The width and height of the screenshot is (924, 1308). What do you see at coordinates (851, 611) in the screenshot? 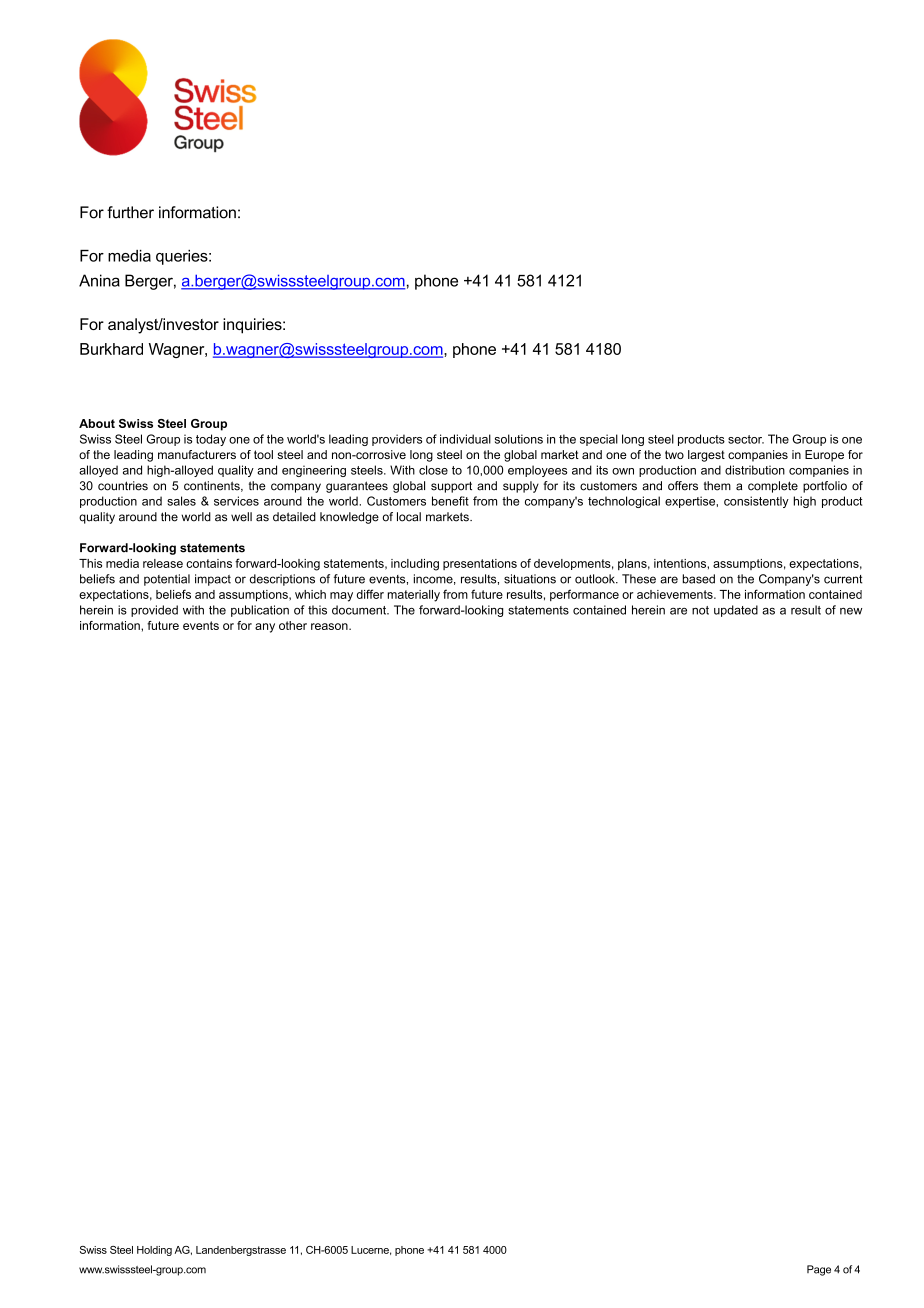
I see `new` at bounding box center [851, 611].
